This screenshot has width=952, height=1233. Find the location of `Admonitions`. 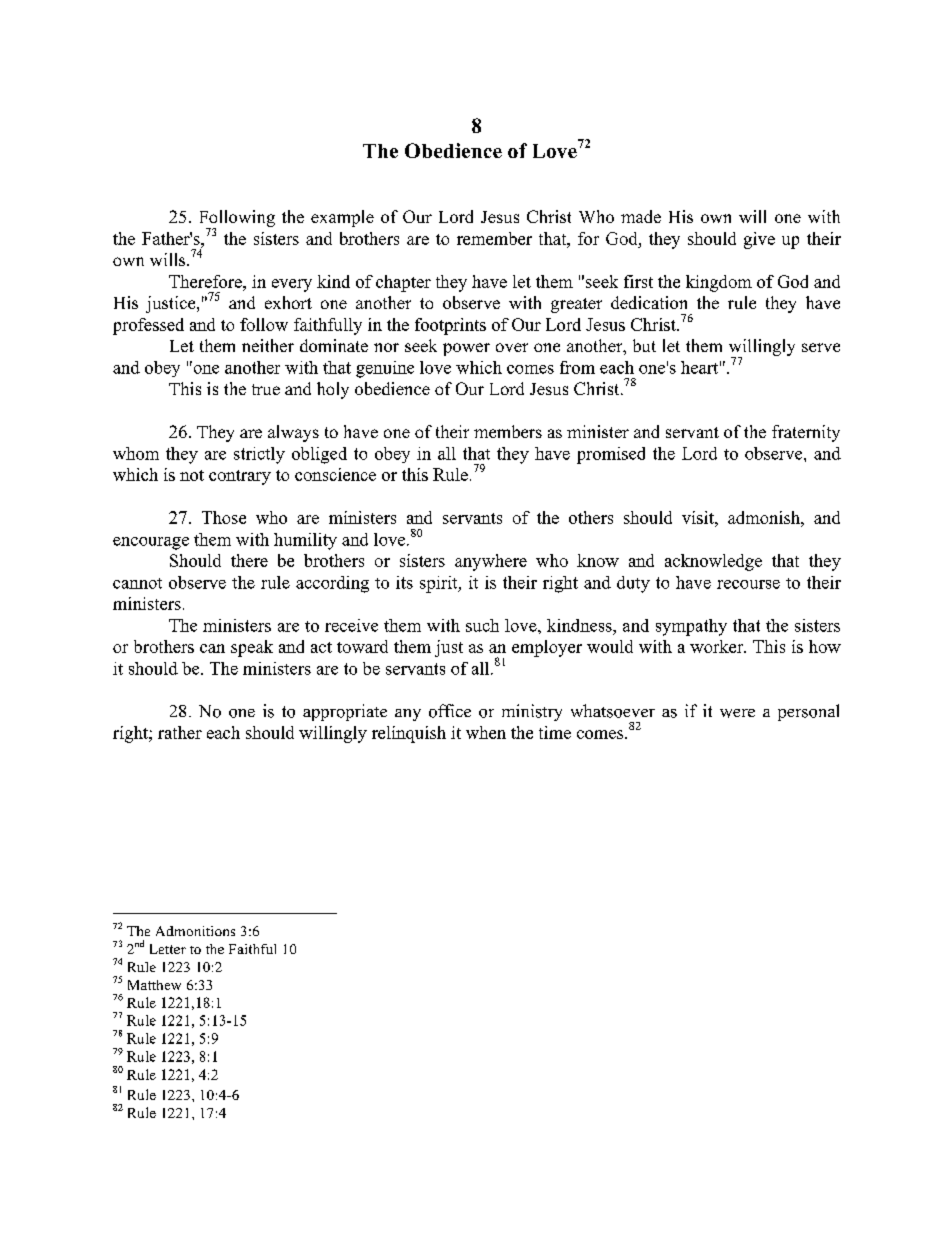

Admonitions is located at coordinates (195, 931).
